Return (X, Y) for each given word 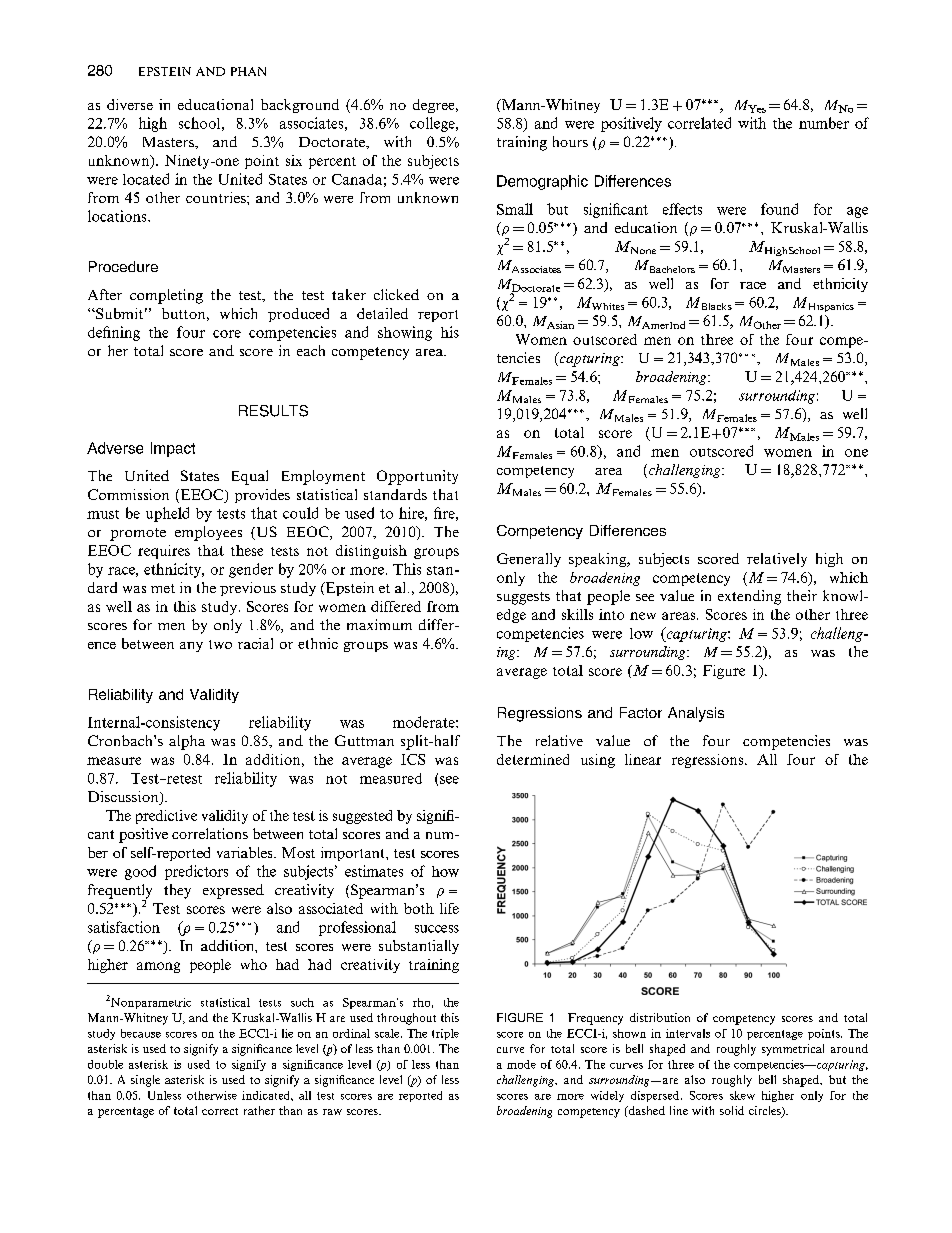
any (191, 647)
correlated (699, 123)
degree (435, 106)
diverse (130, 104)
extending (749, 597)
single (145, 1081)
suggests (523, 598)
